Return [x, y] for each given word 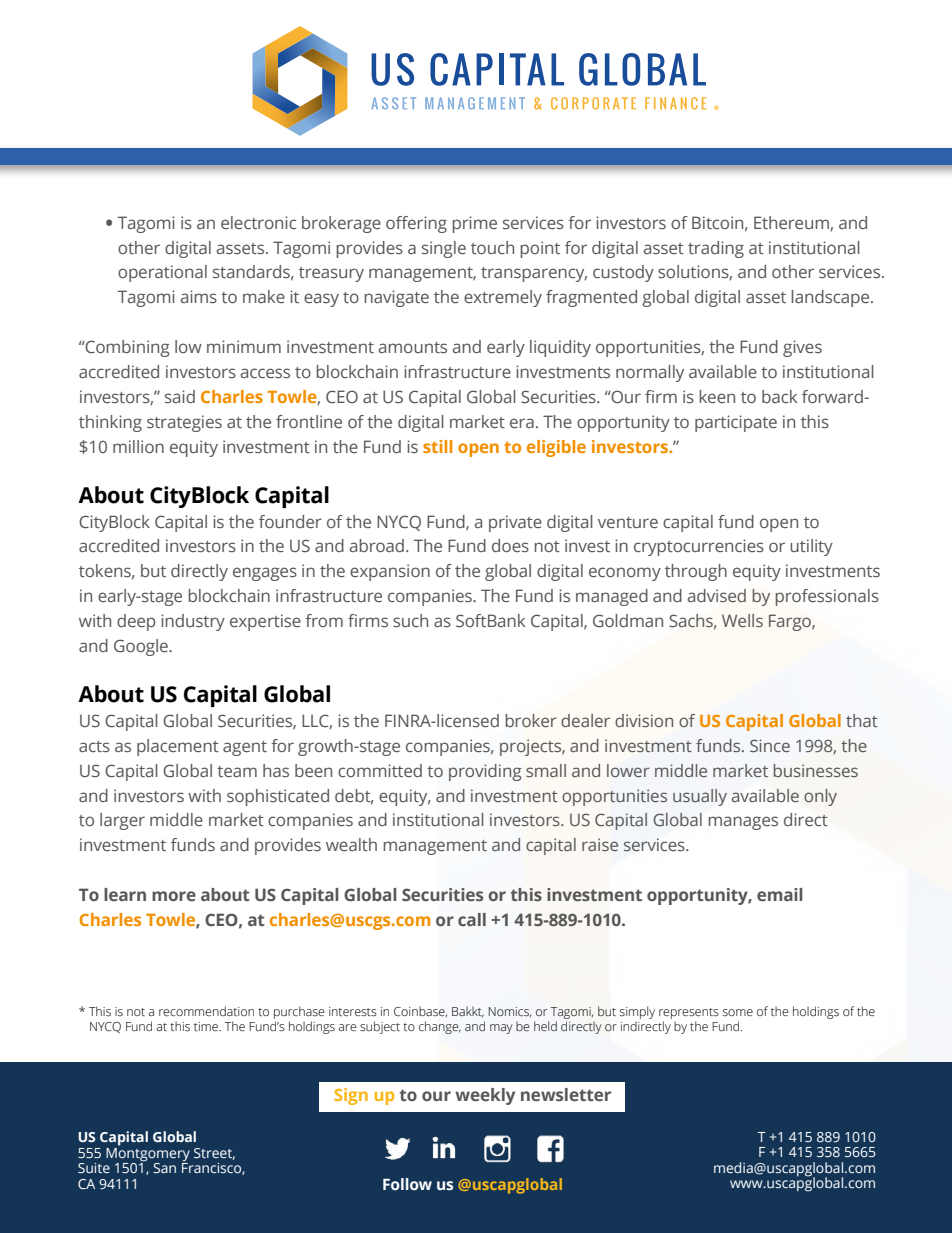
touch [492, 247]
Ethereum [792, 223]
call [472, 919]
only [820, 797]
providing [485, 772]
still [437, 446]
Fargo [791, 622]
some [738, 1012]
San [164, 1168]
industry [193, 622]
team [237, 771]
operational [162, 273]
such [410, 620]
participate [736, 423]
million [138, 446]
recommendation [206, 1011]
